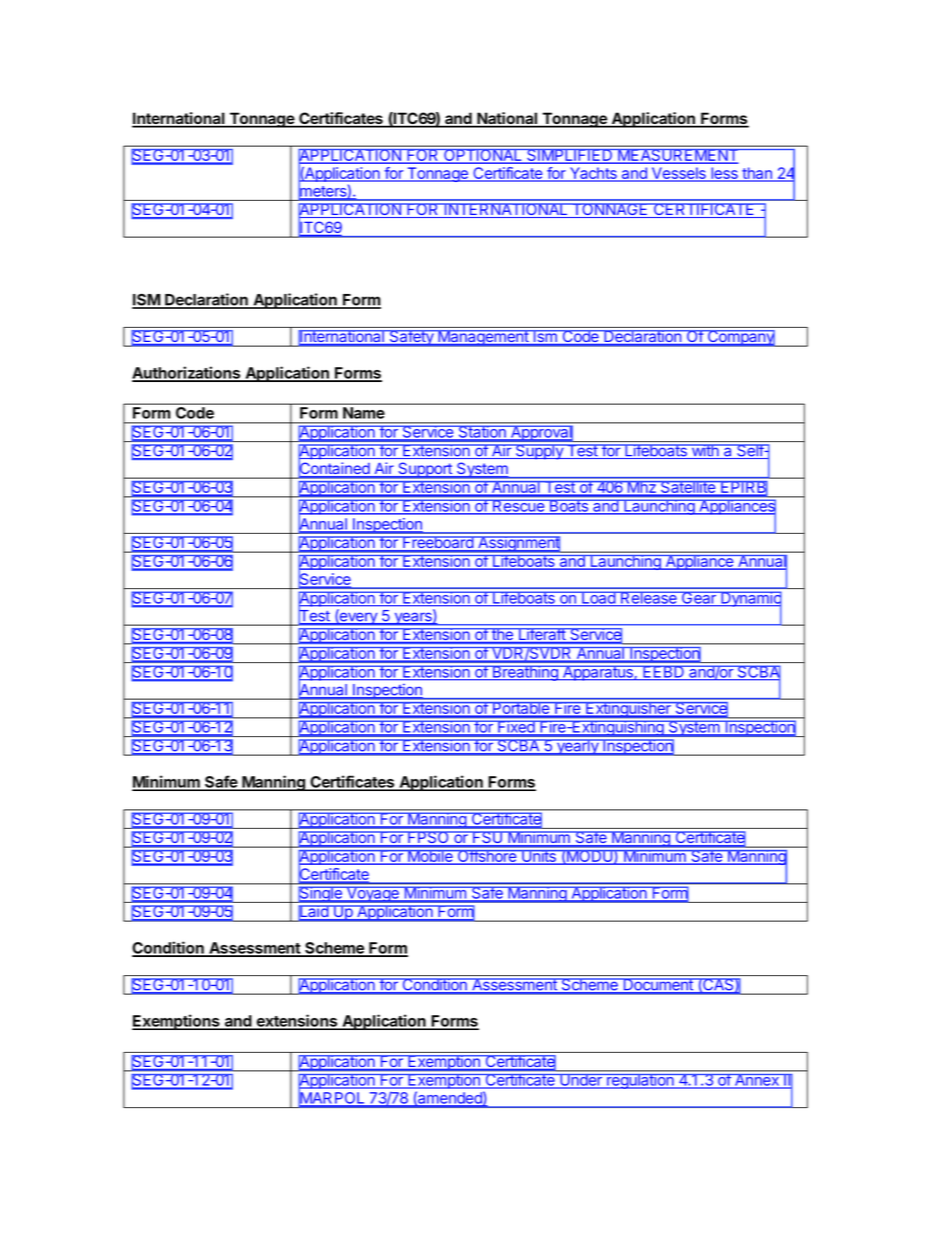 Image resolution: width=952 pixels, height=1233 pixels. I want to click on Offshore, so click(487, 857).
